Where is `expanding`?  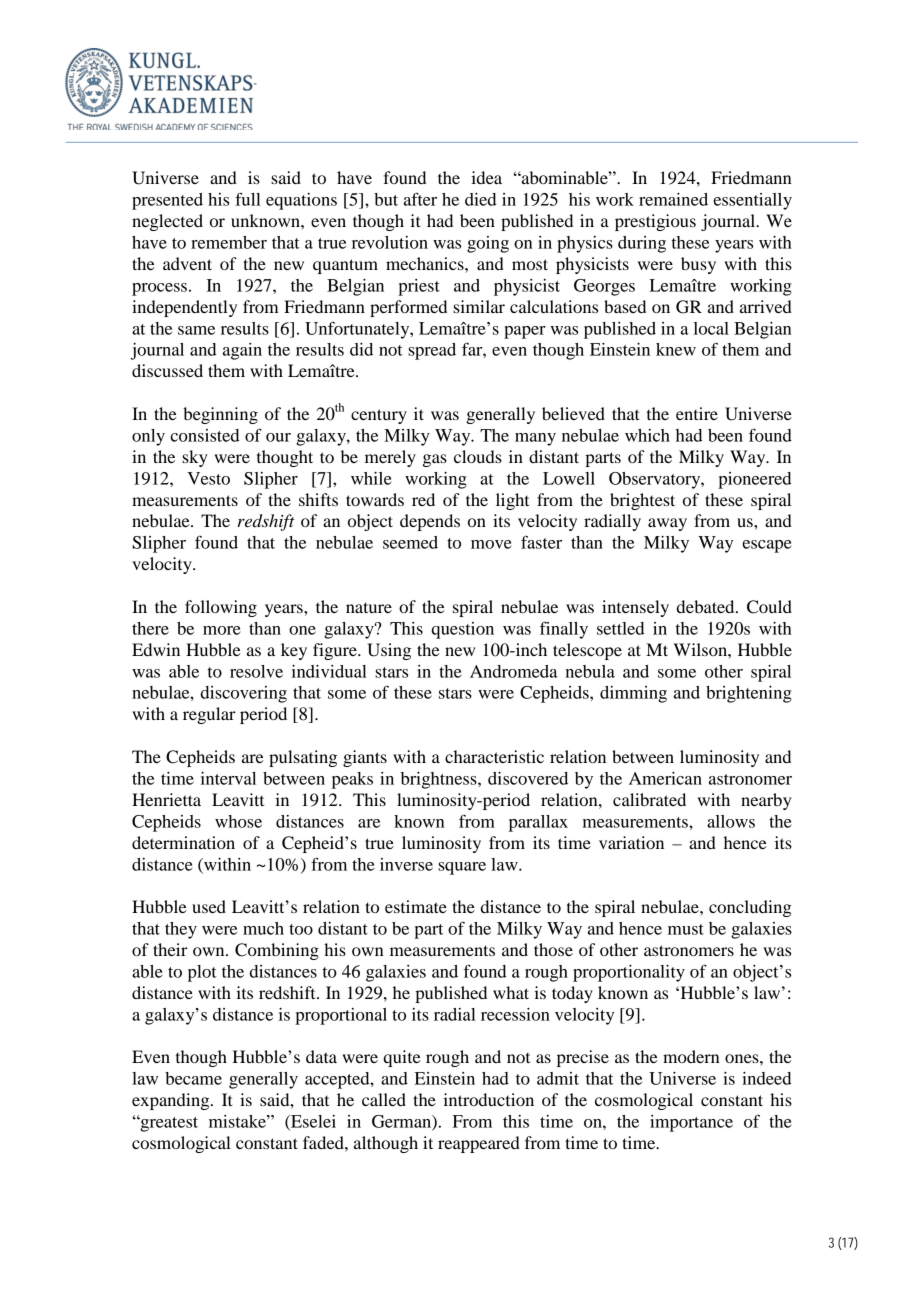
expanding is located at coordinates (172, 1101).
